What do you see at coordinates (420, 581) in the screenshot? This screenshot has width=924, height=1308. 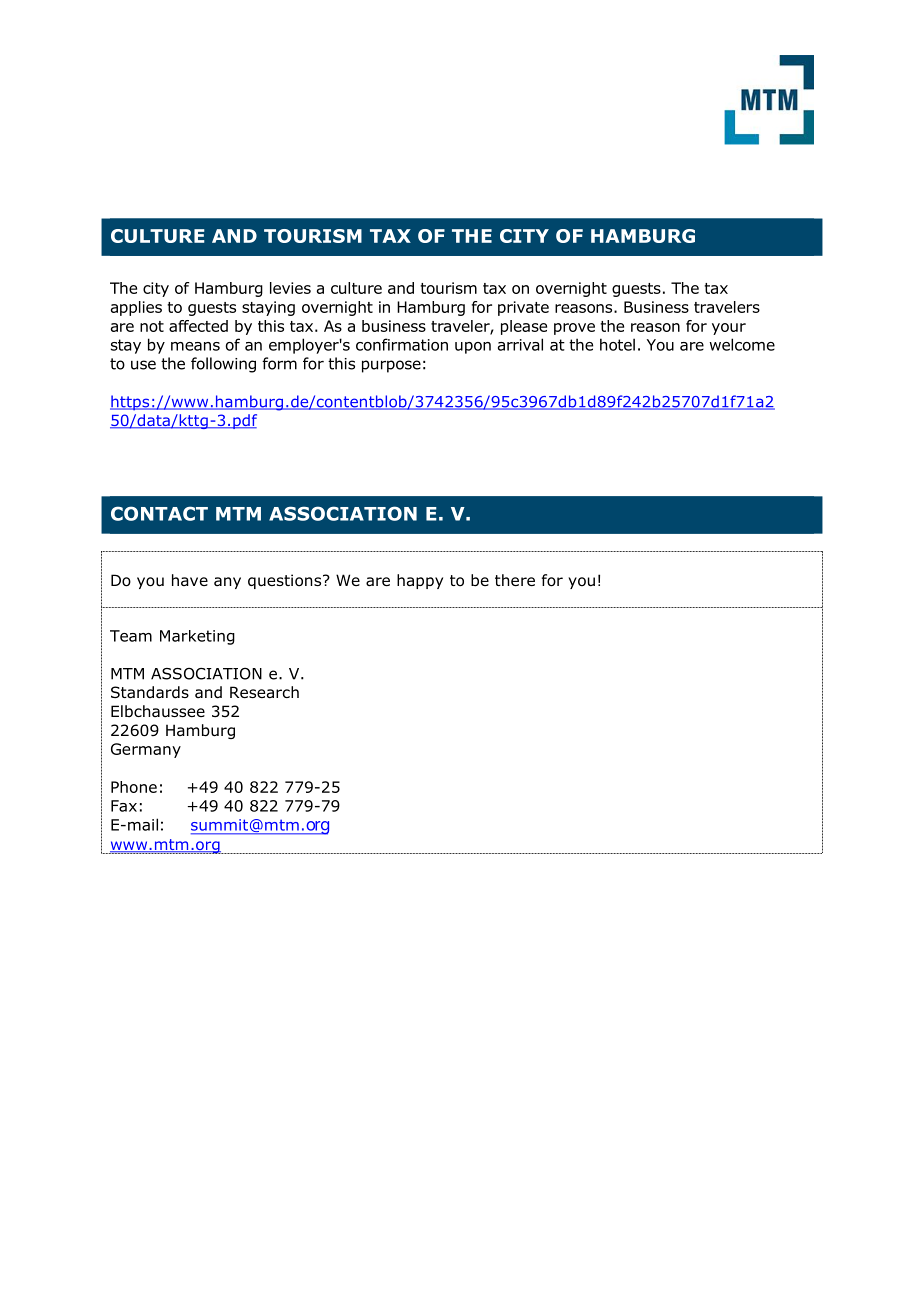 I see `happy` at bounding box center [420, 581].
